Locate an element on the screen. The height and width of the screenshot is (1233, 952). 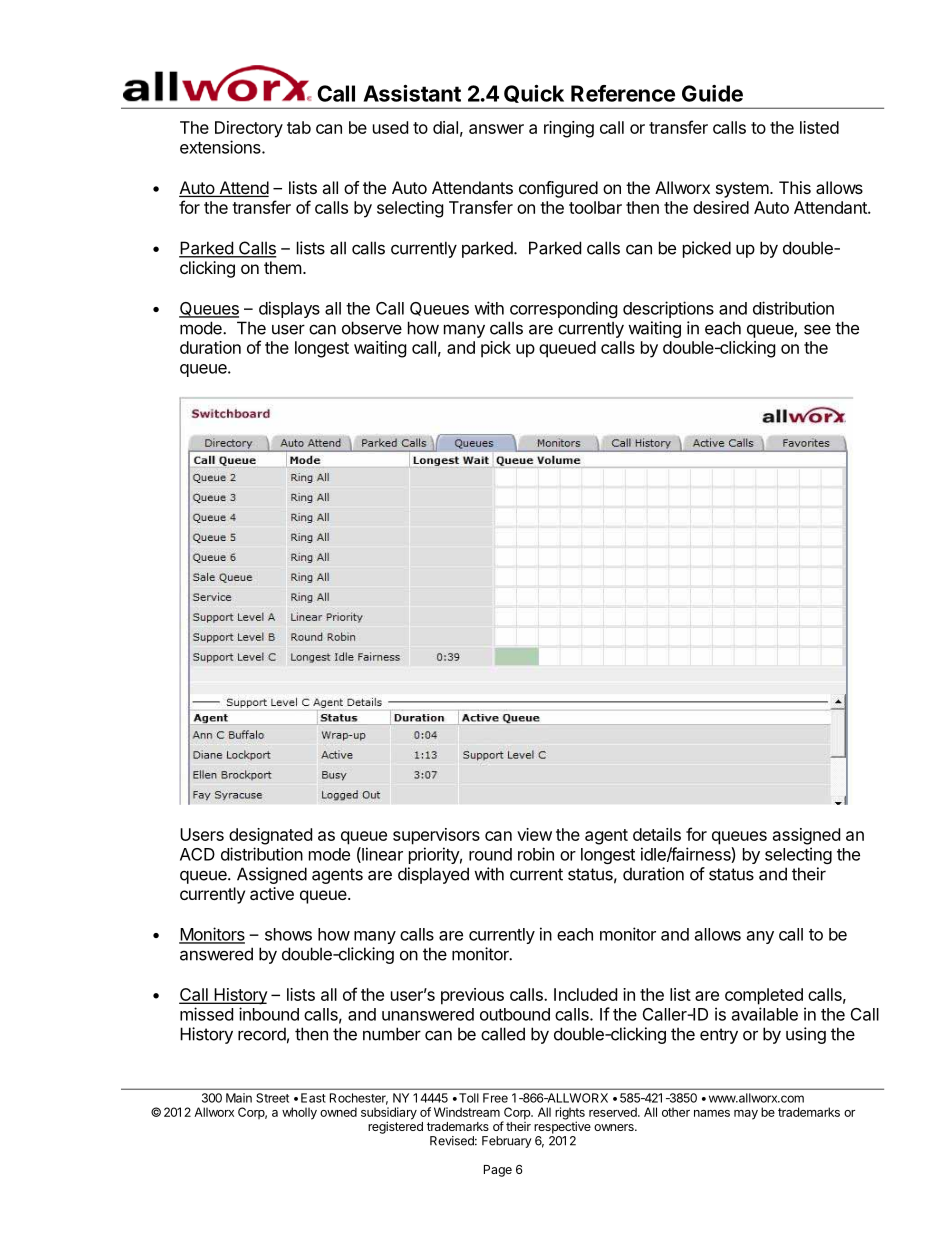
Directory is located at coordinates (249, 129).
